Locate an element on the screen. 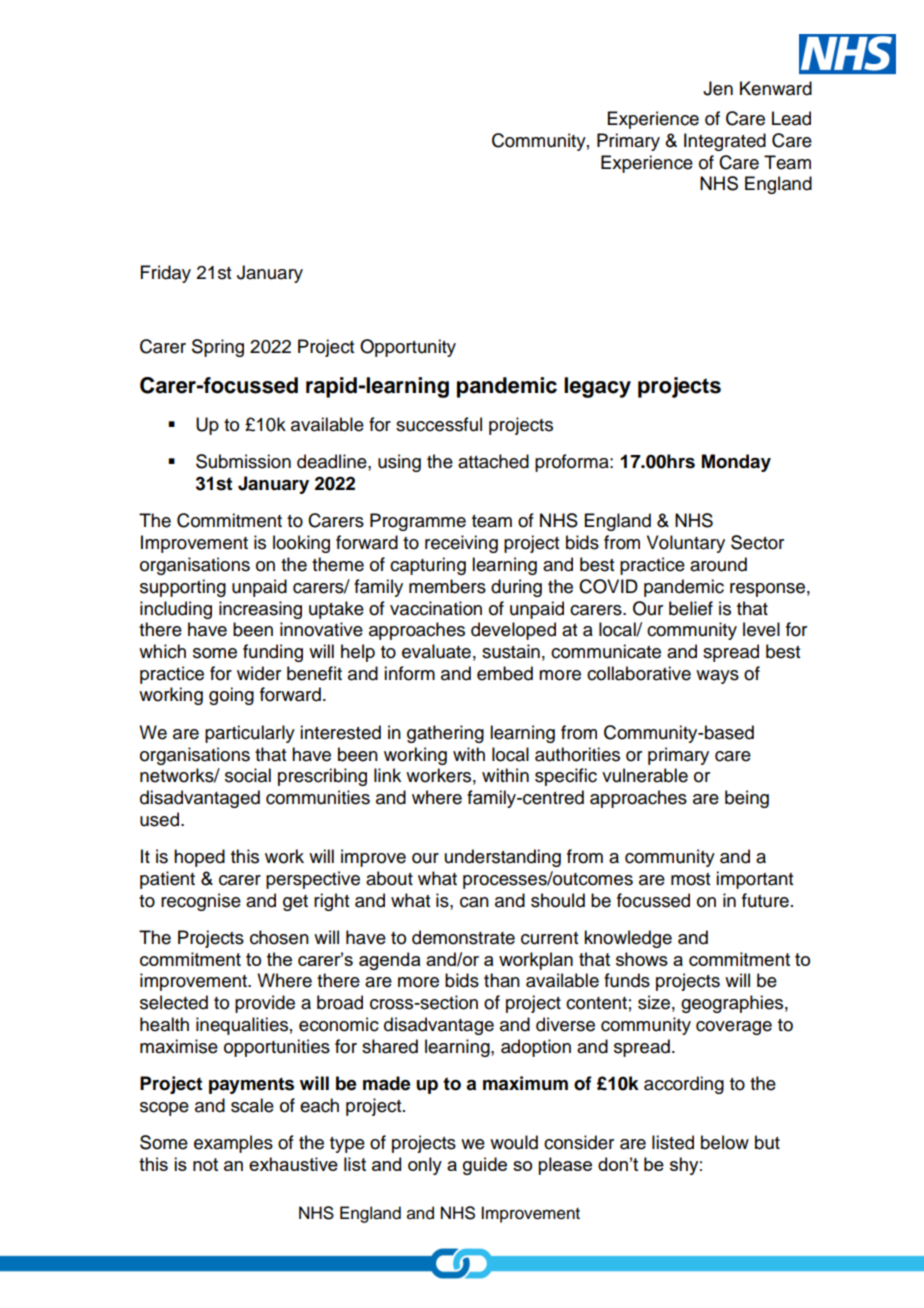  Jen is located at coordinates (718, 88).
